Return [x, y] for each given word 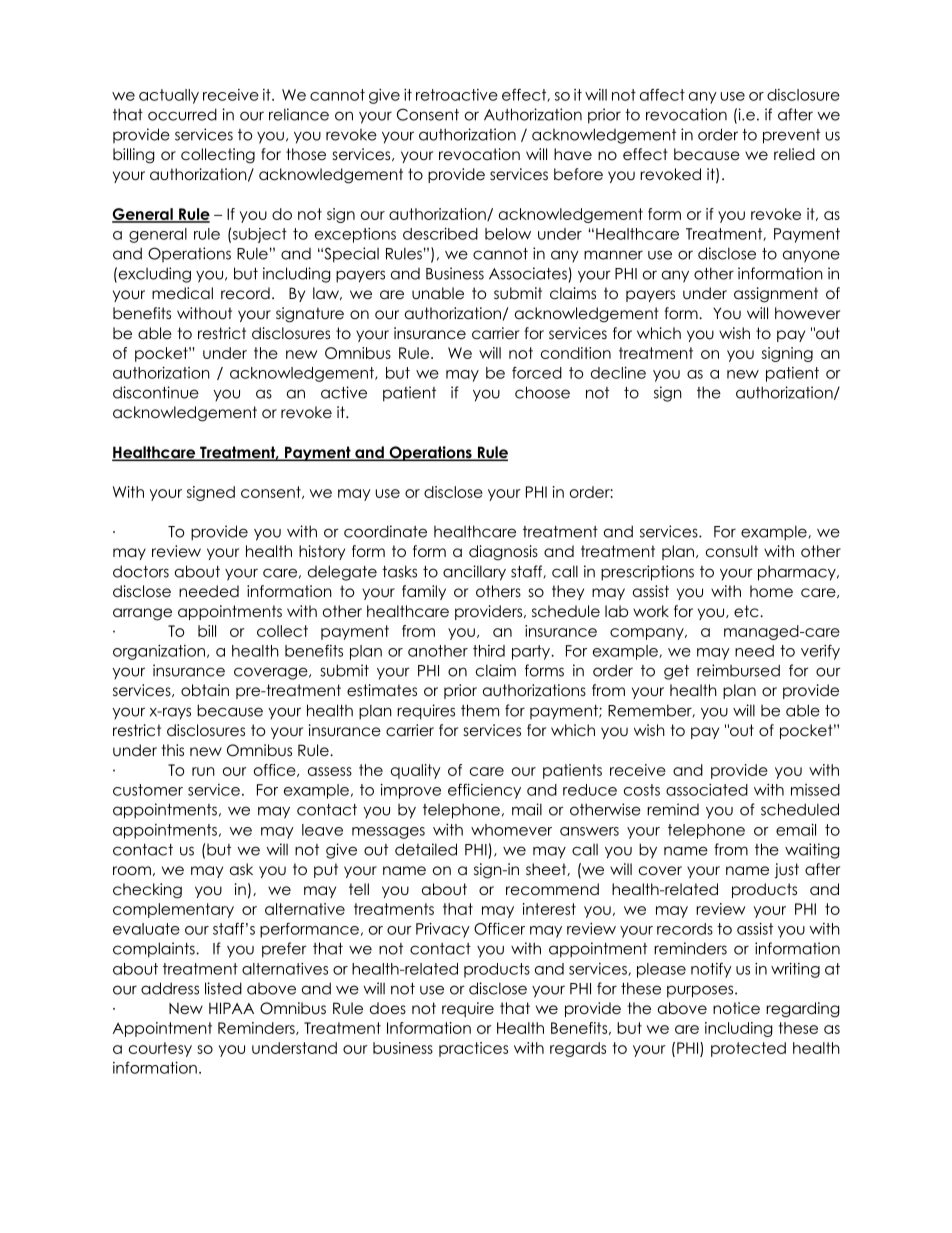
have [573, 154]
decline [618, 372]
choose [542, 392]
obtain [205, 690]
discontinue [156, 392]
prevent [791, 136]
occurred [182, 114]
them [480, 710]
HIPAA [231, 1008]
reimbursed [738, 670]
